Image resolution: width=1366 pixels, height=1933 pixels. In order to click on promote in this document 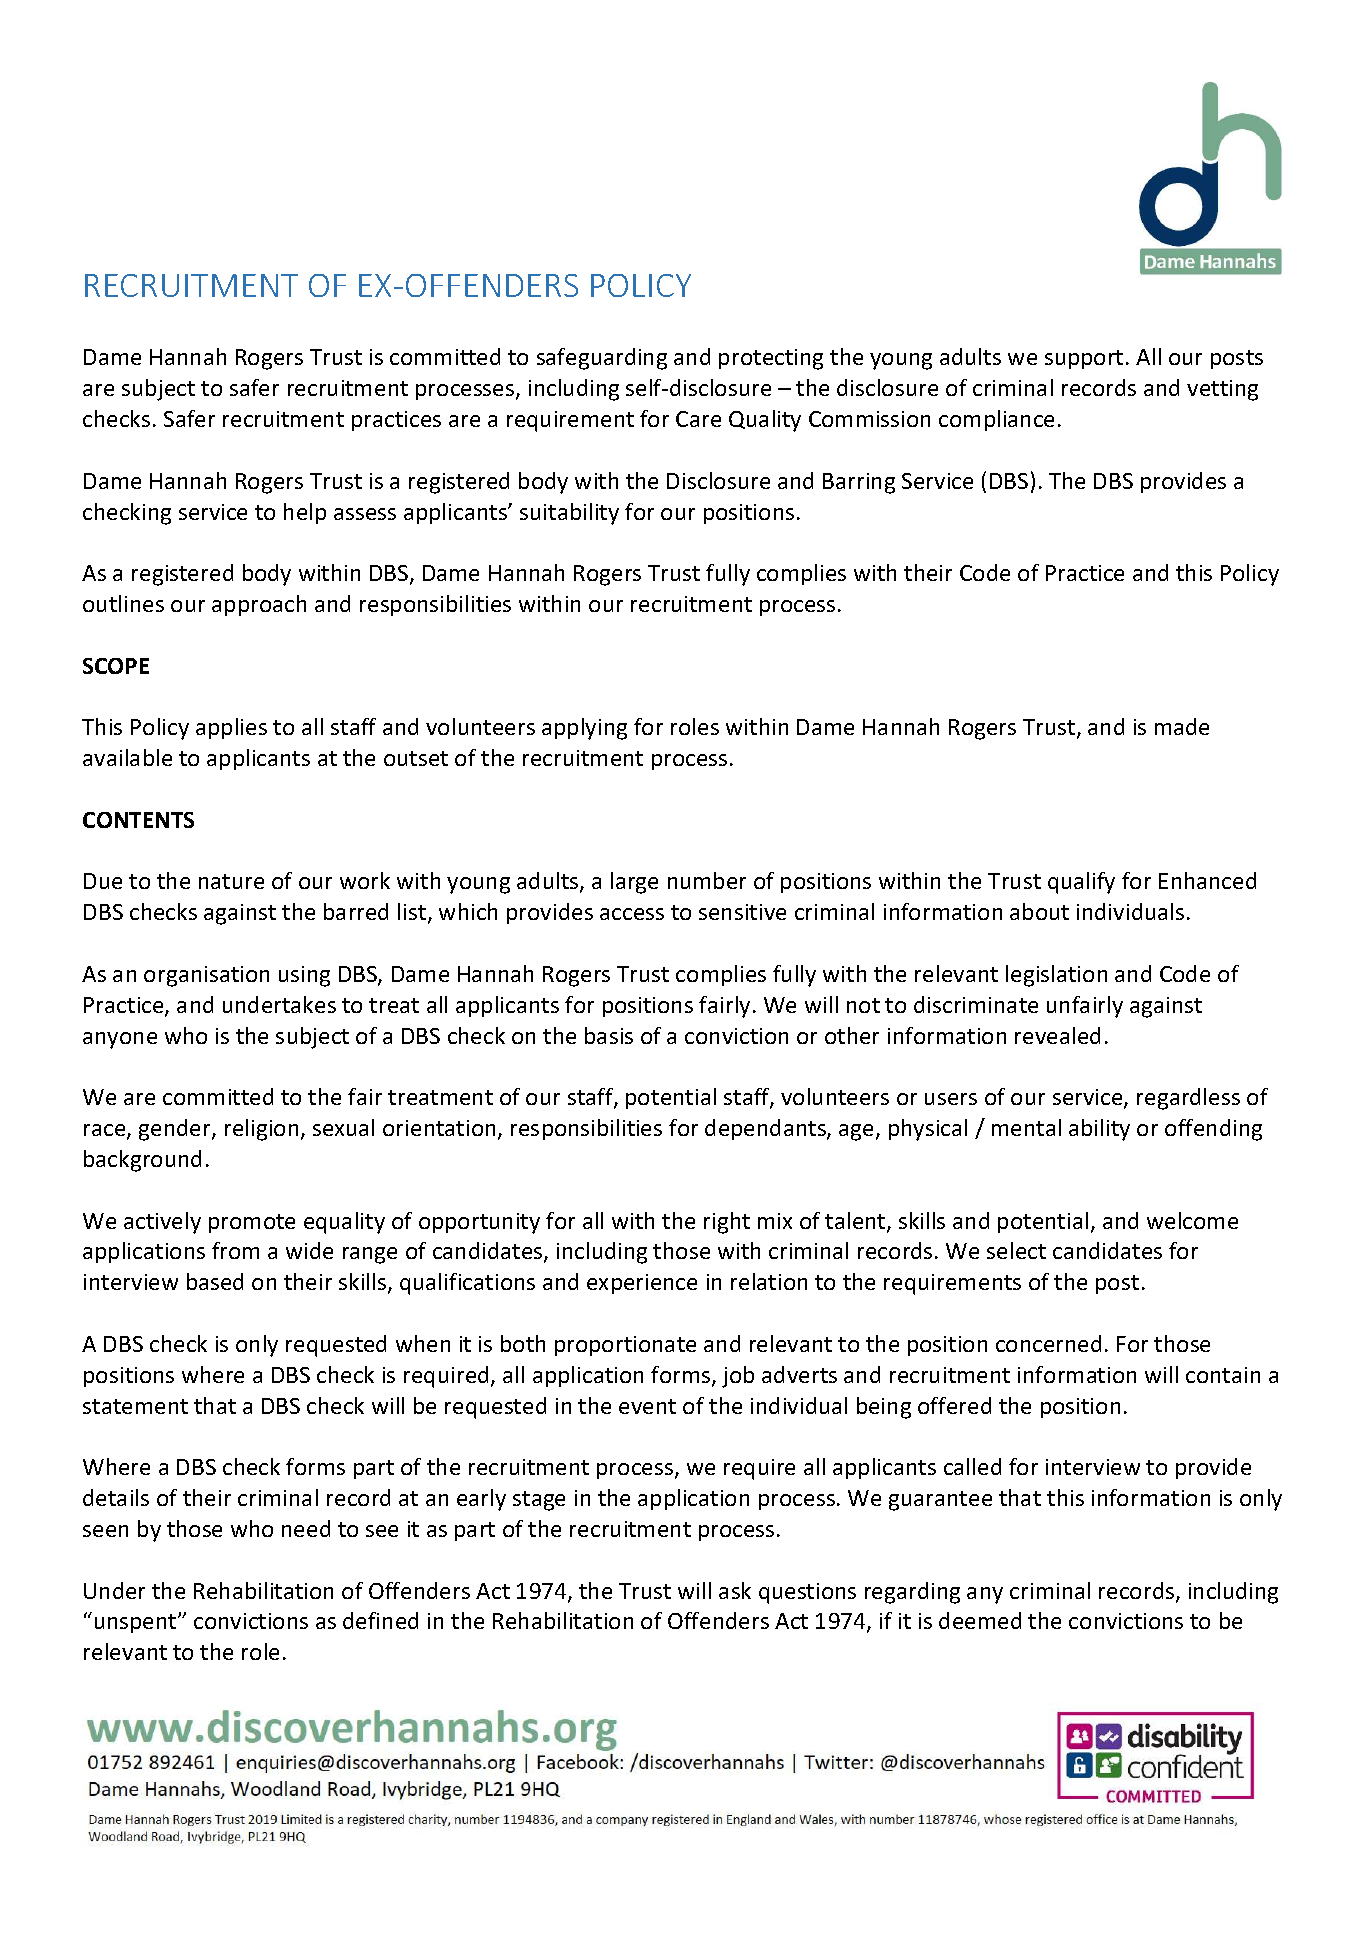, I will do `click(252, 1223)`.
